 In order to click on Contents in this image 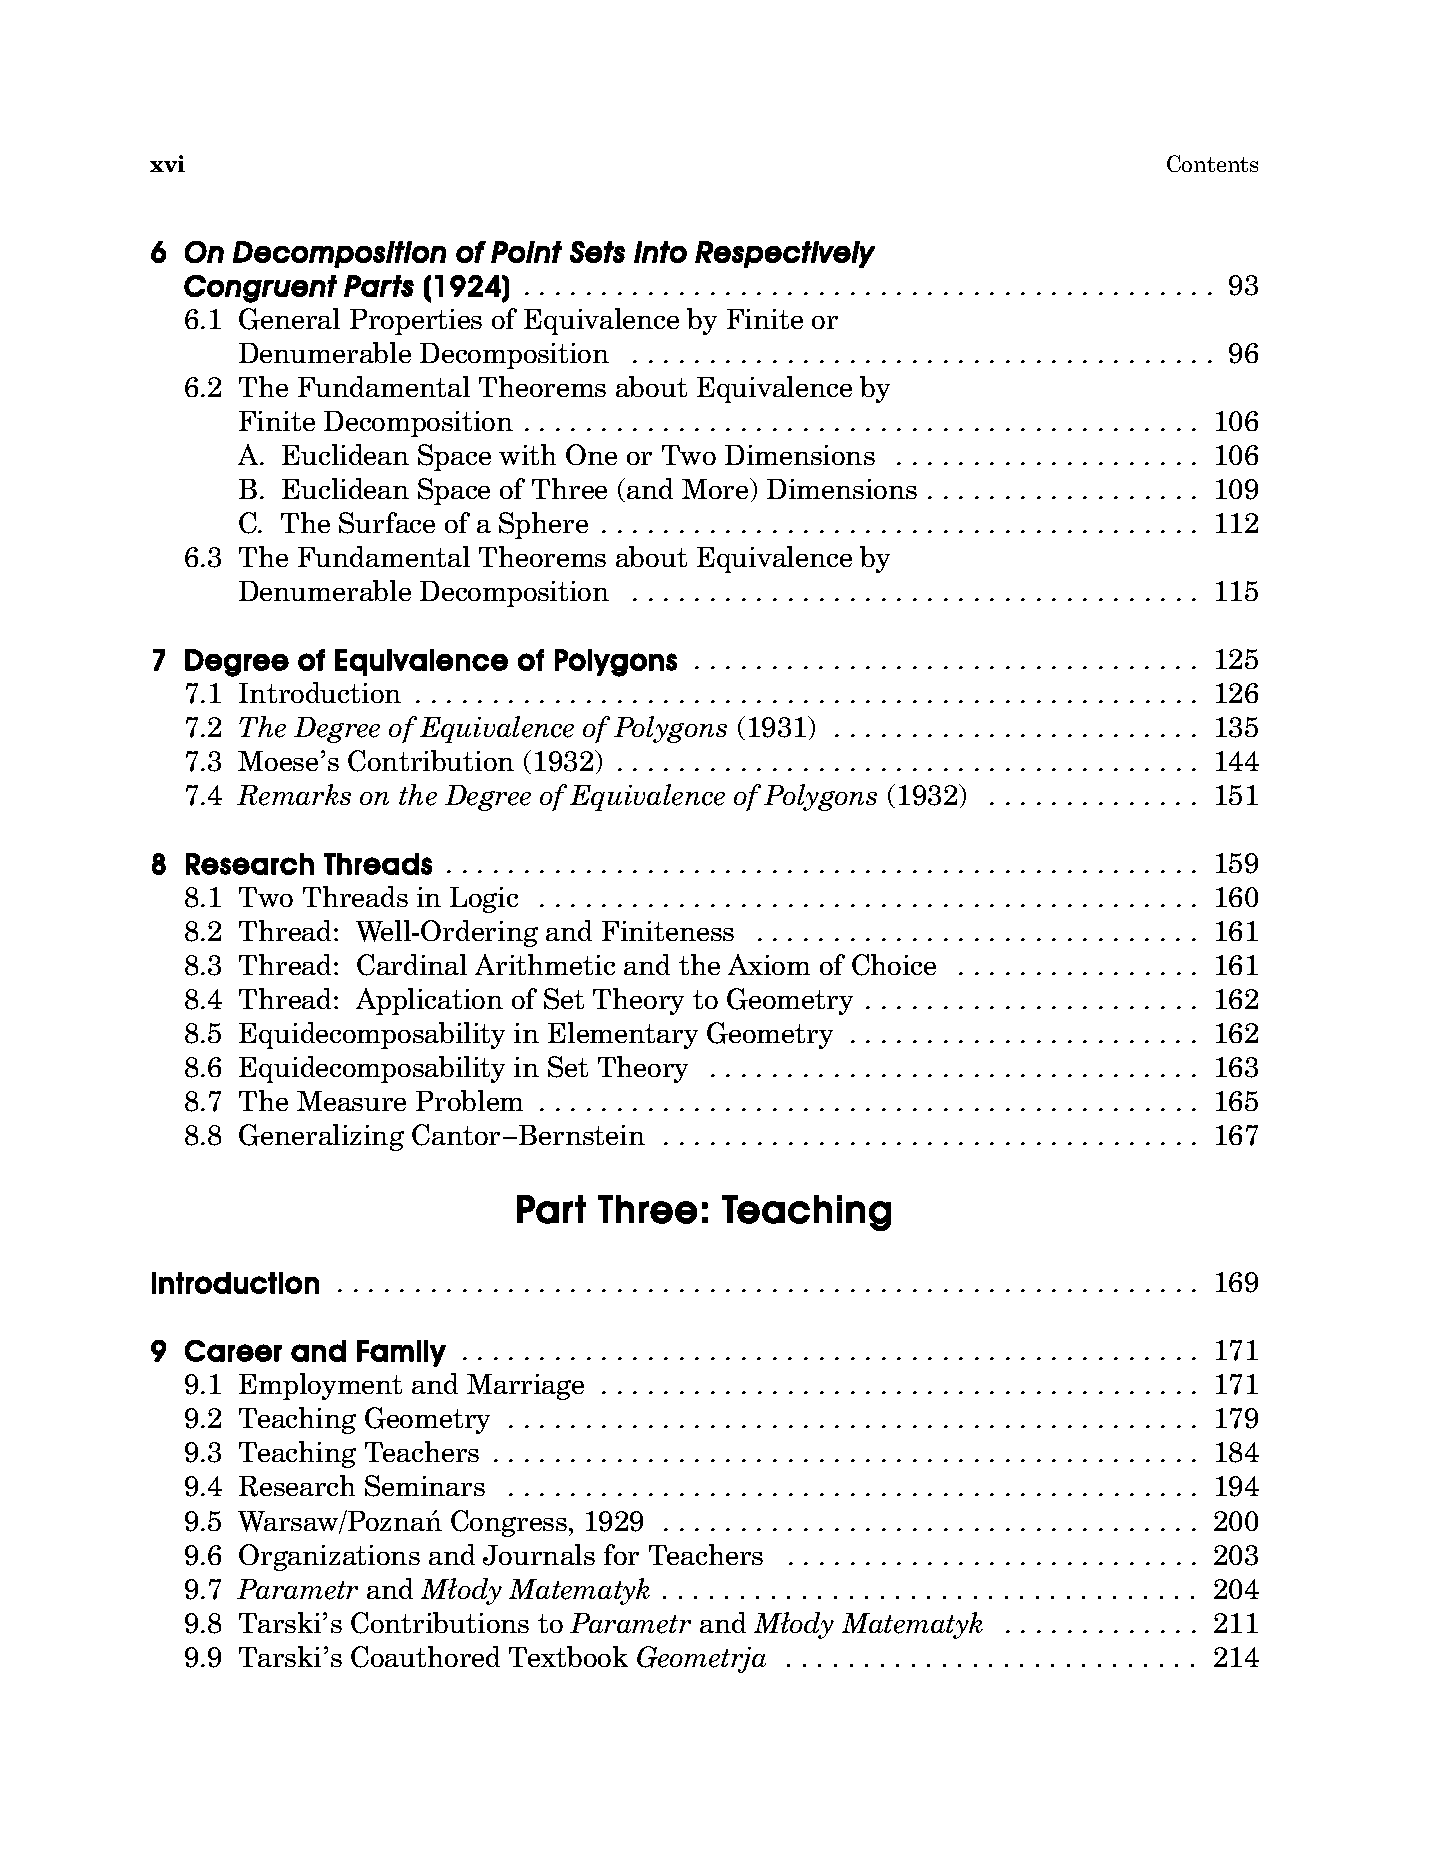, I will do `click(1212, 163)`.
